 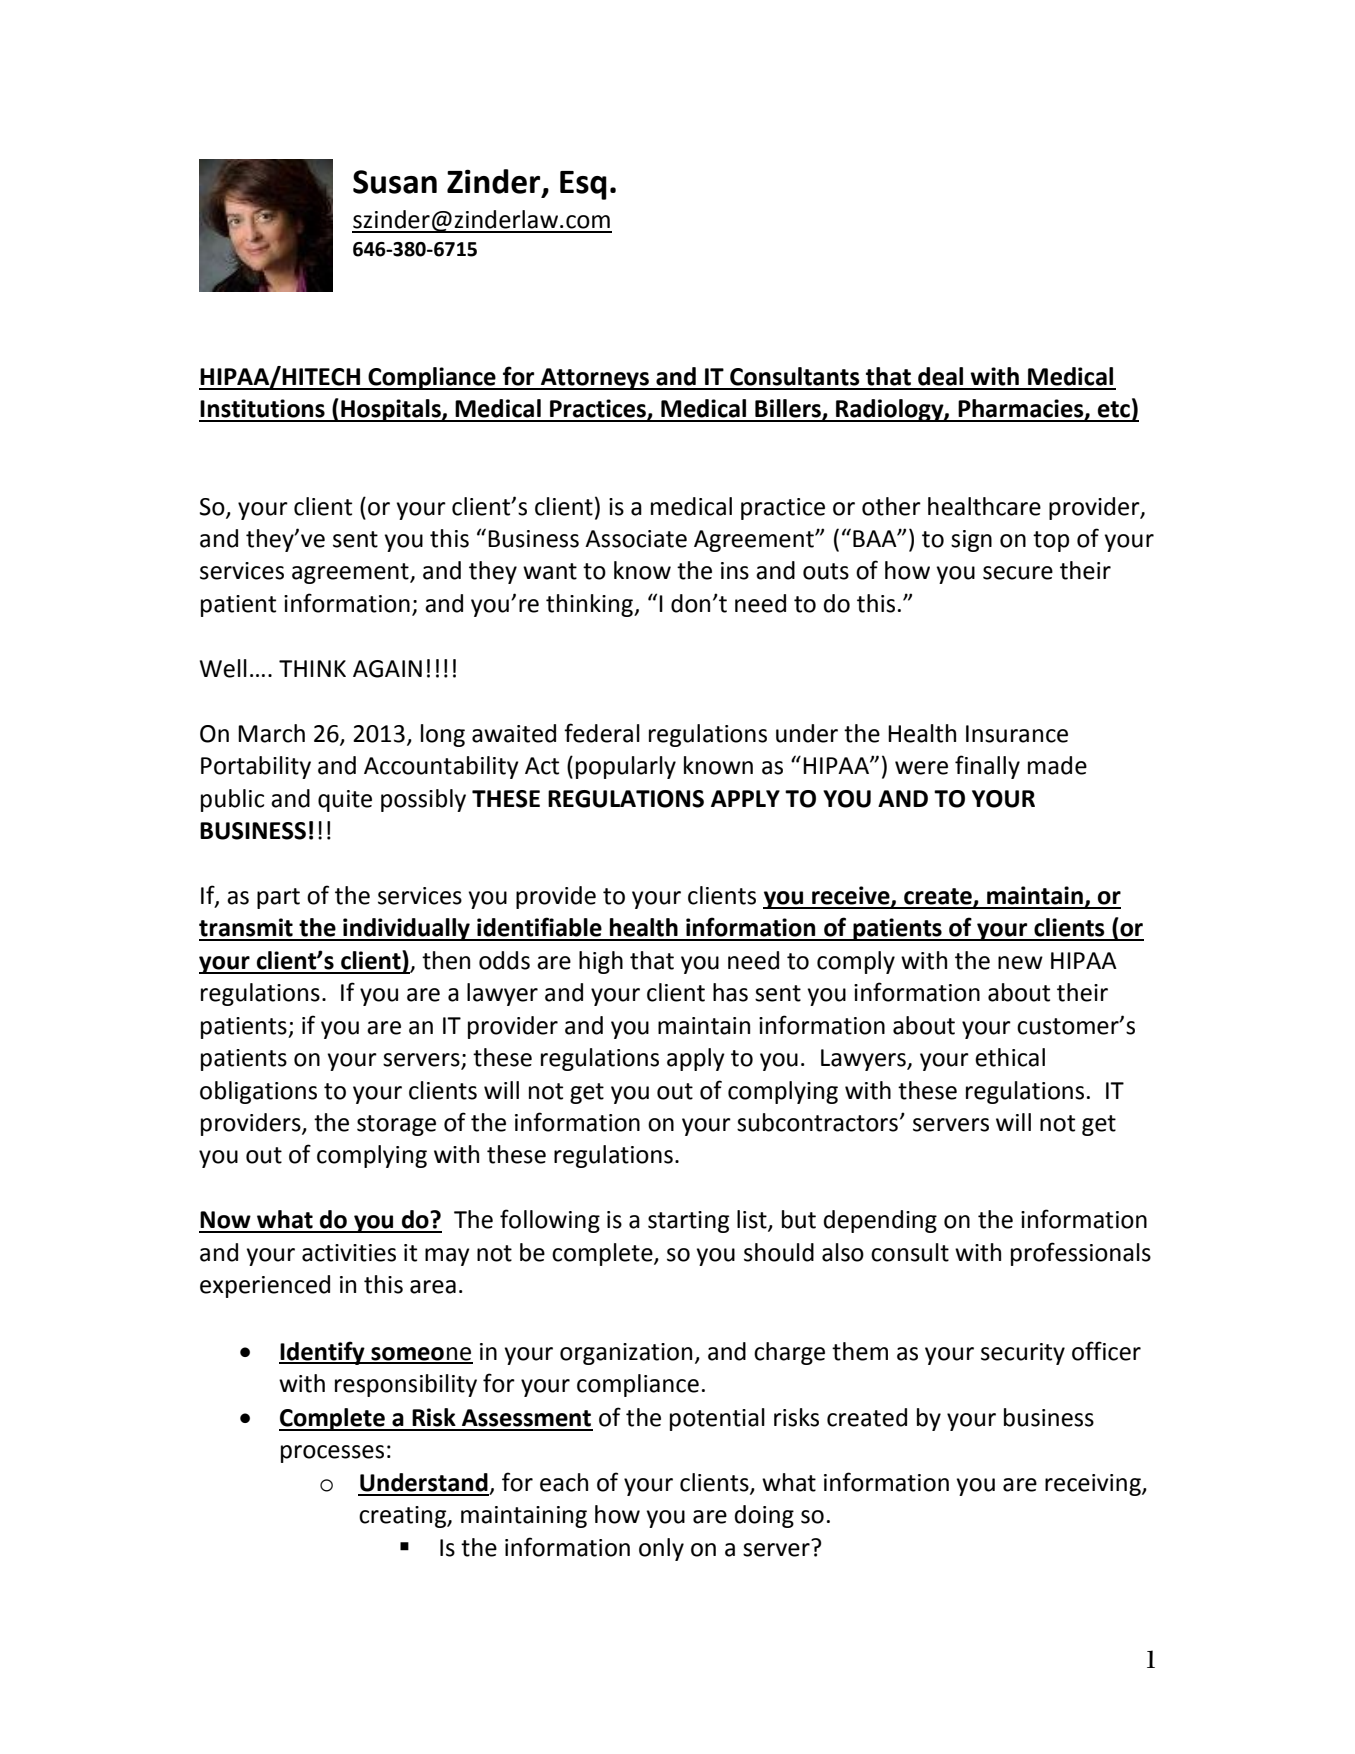 I want to click on only, so click(x=661, y=1549).
